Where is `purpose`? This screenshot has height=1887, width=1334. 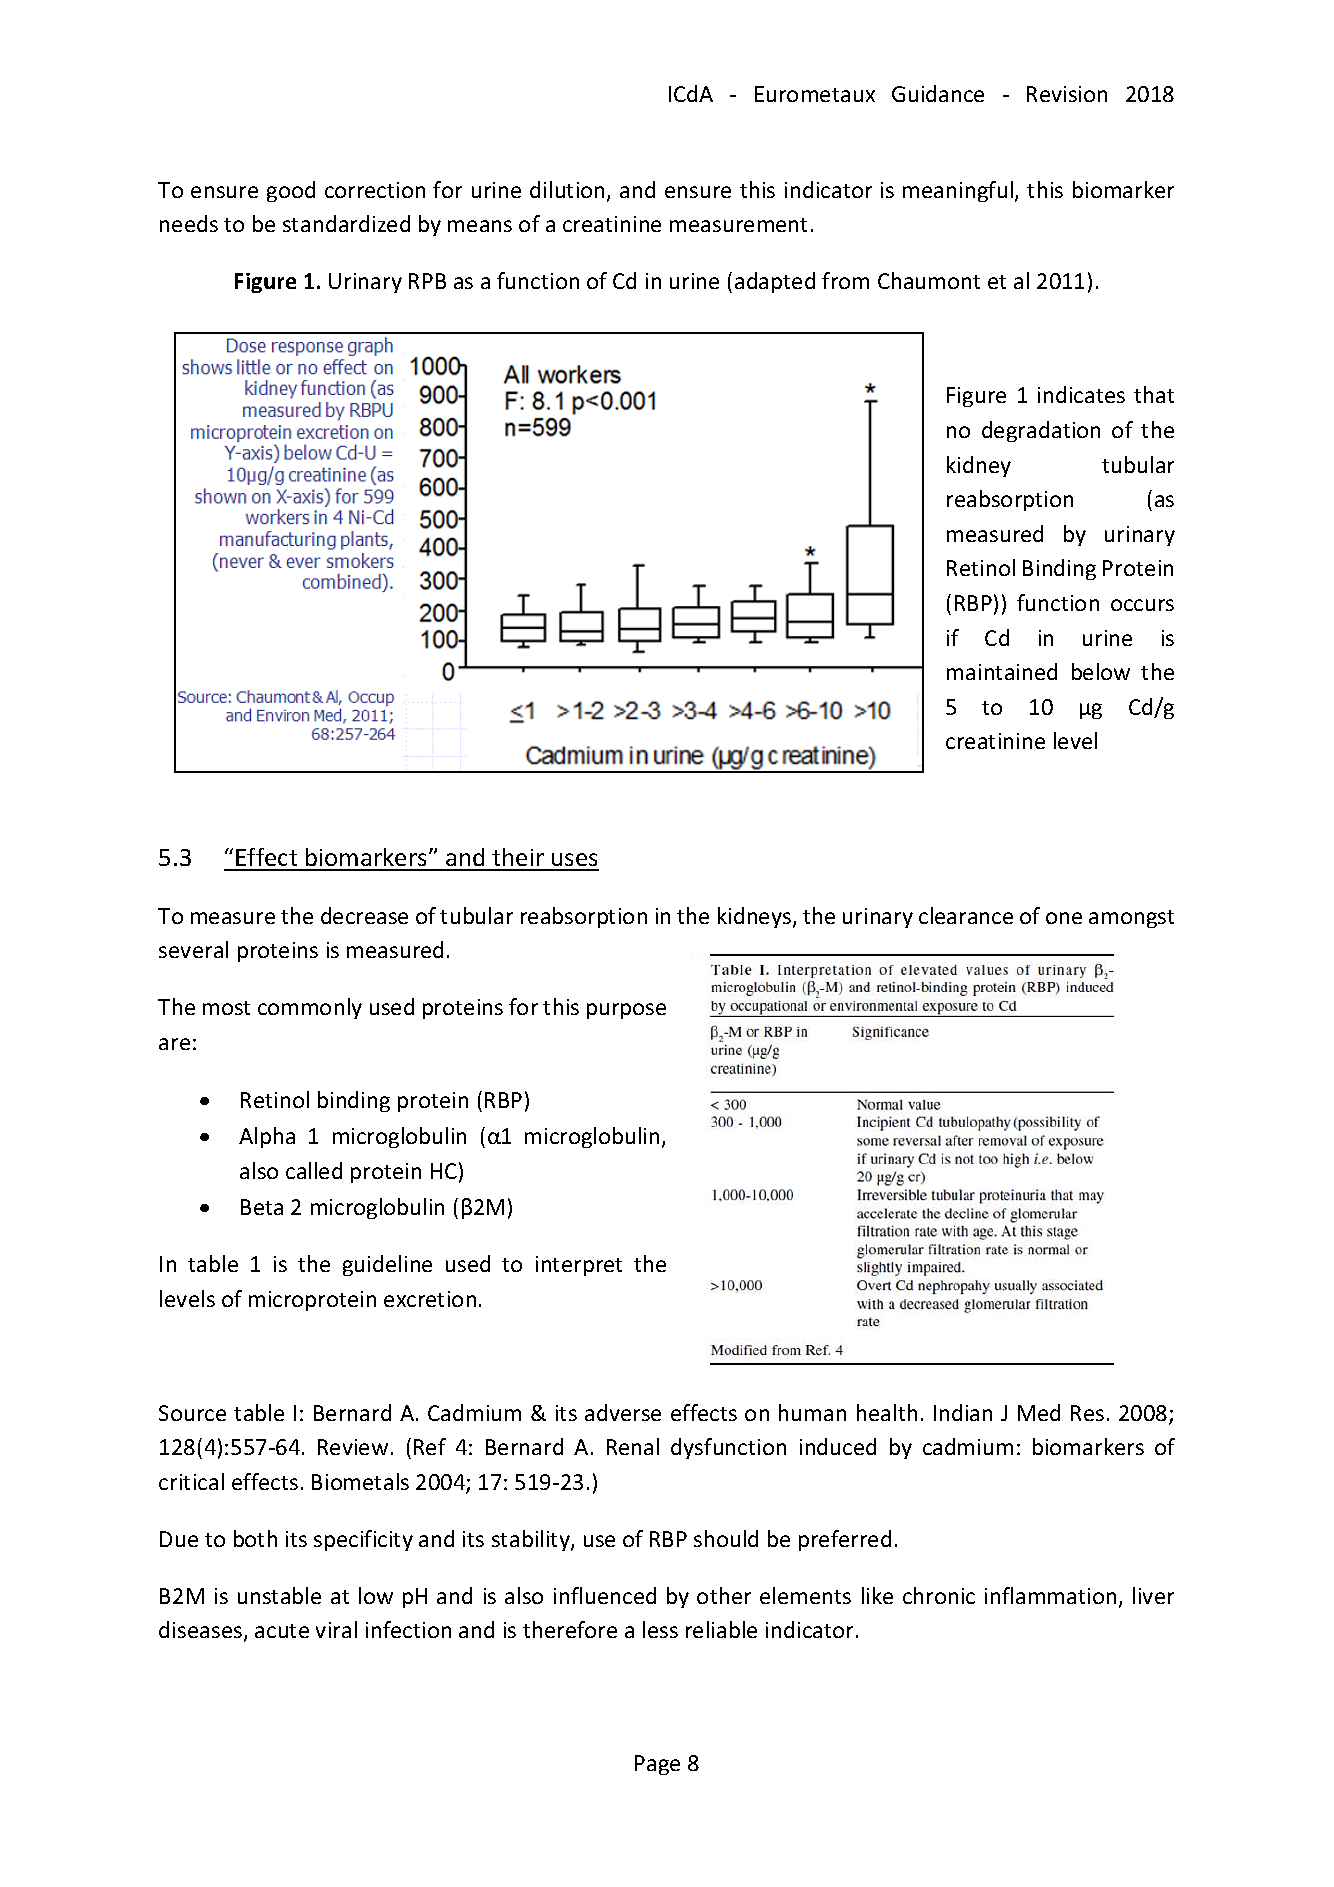
purpose is located at coordinates (626, 1011).
